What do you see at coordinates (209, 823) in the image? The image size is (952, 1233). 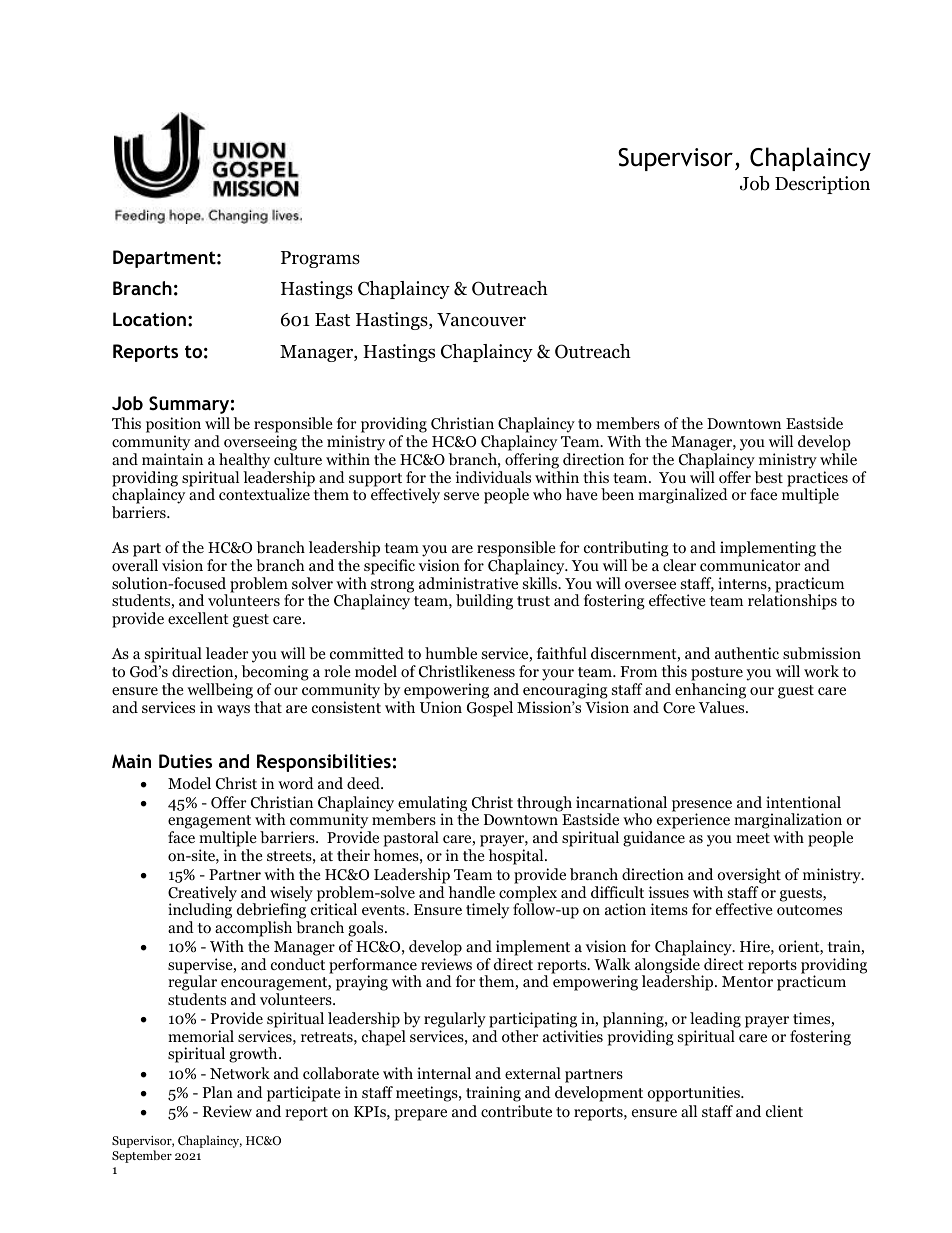 I see `engagement` at bounding box center [209, 823].
